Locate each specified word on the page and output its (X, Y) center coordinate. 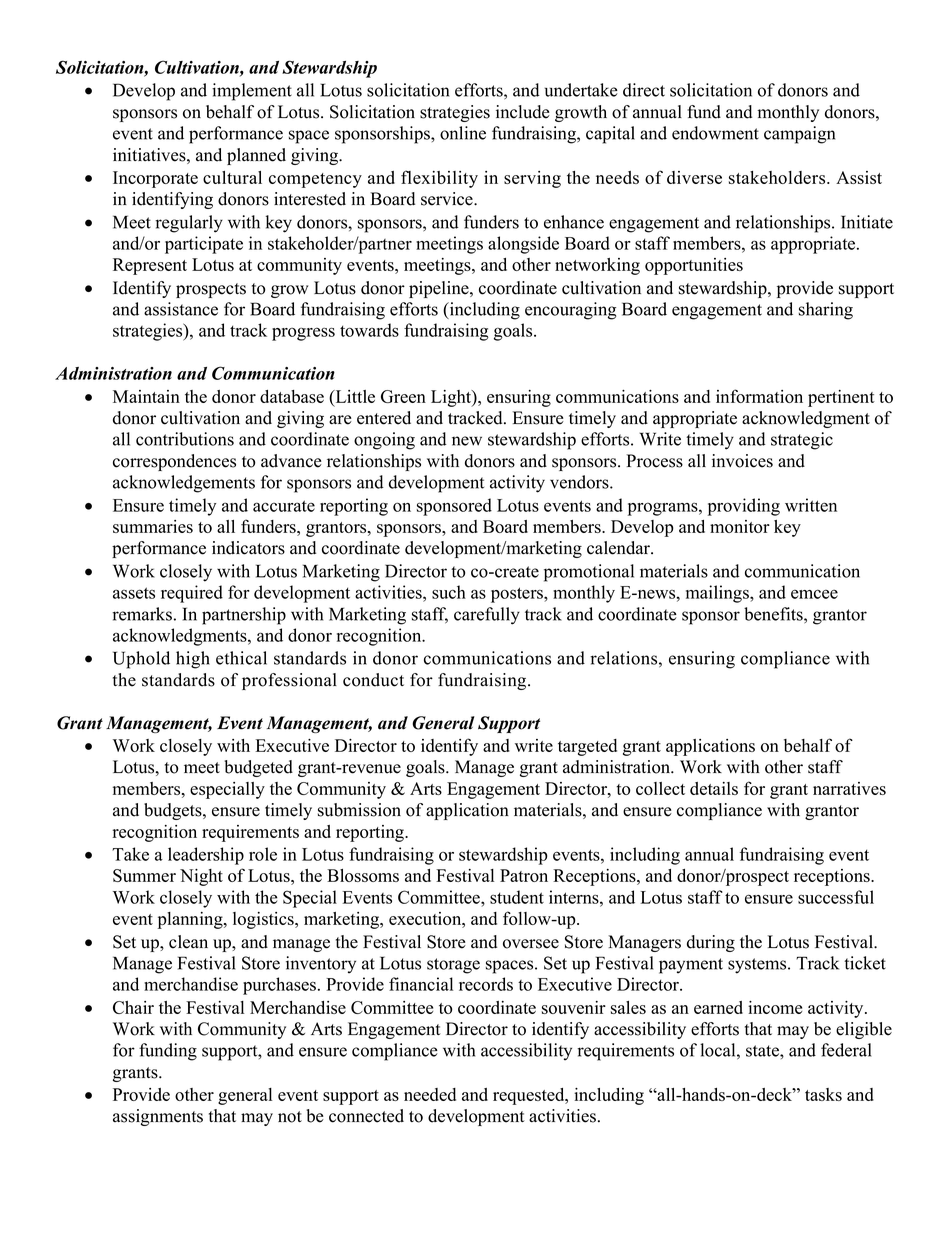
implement (252, 92)
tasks (823, 1094)
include (523, 112)
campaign (799, 135)
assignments (158, 1117)
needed (430, 1094)
